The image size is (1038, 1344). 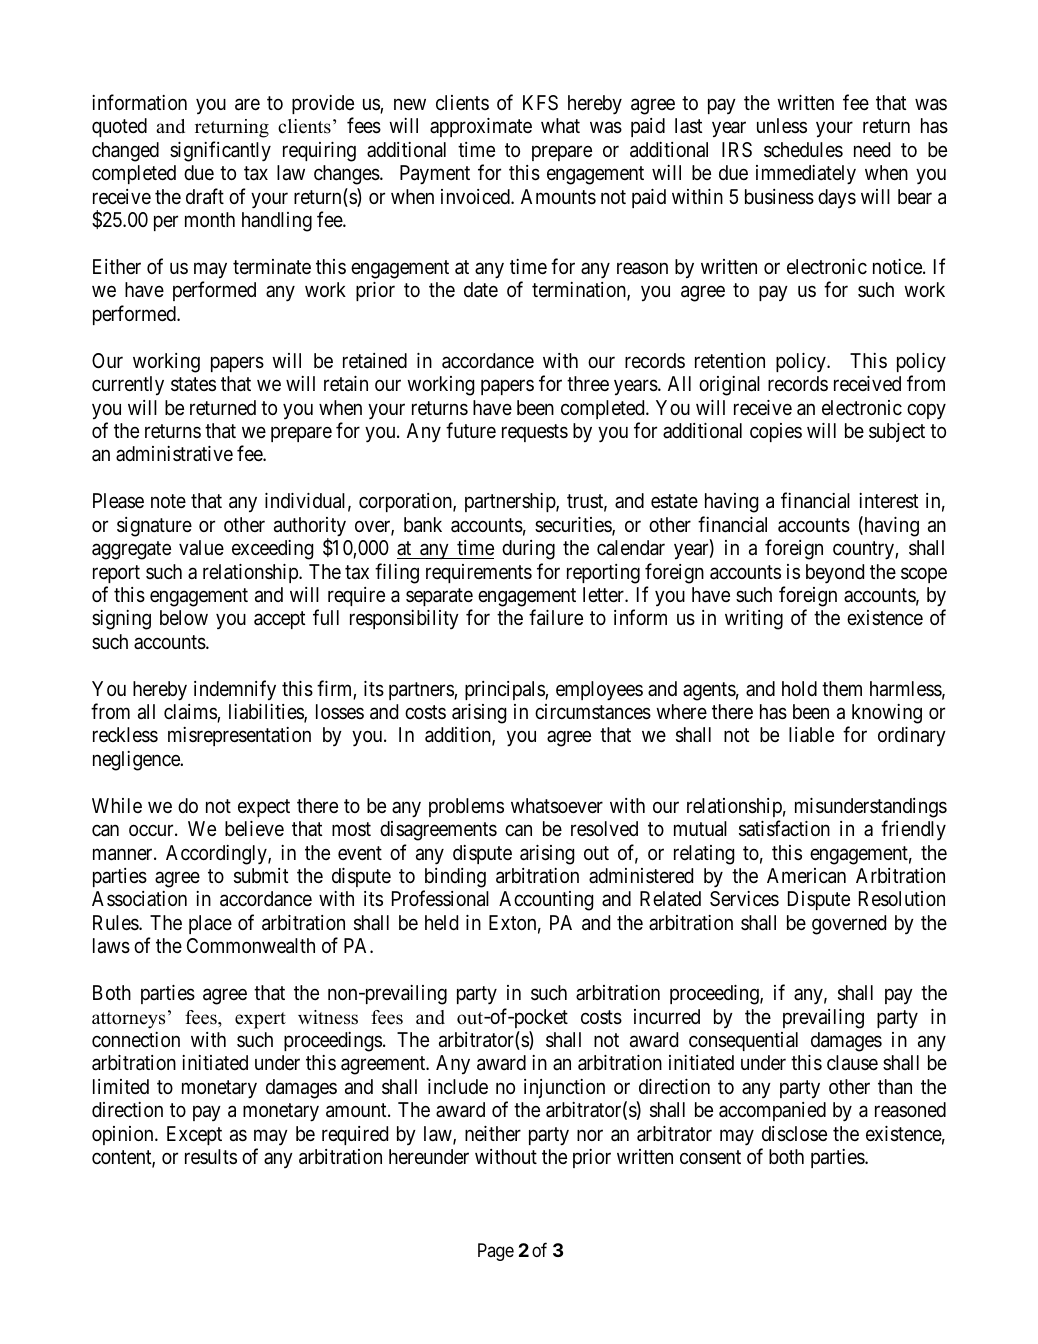 What do you see at coordinates (261, 876) in the screenshot?
I see `submit` at bounding box center [261, 876].
